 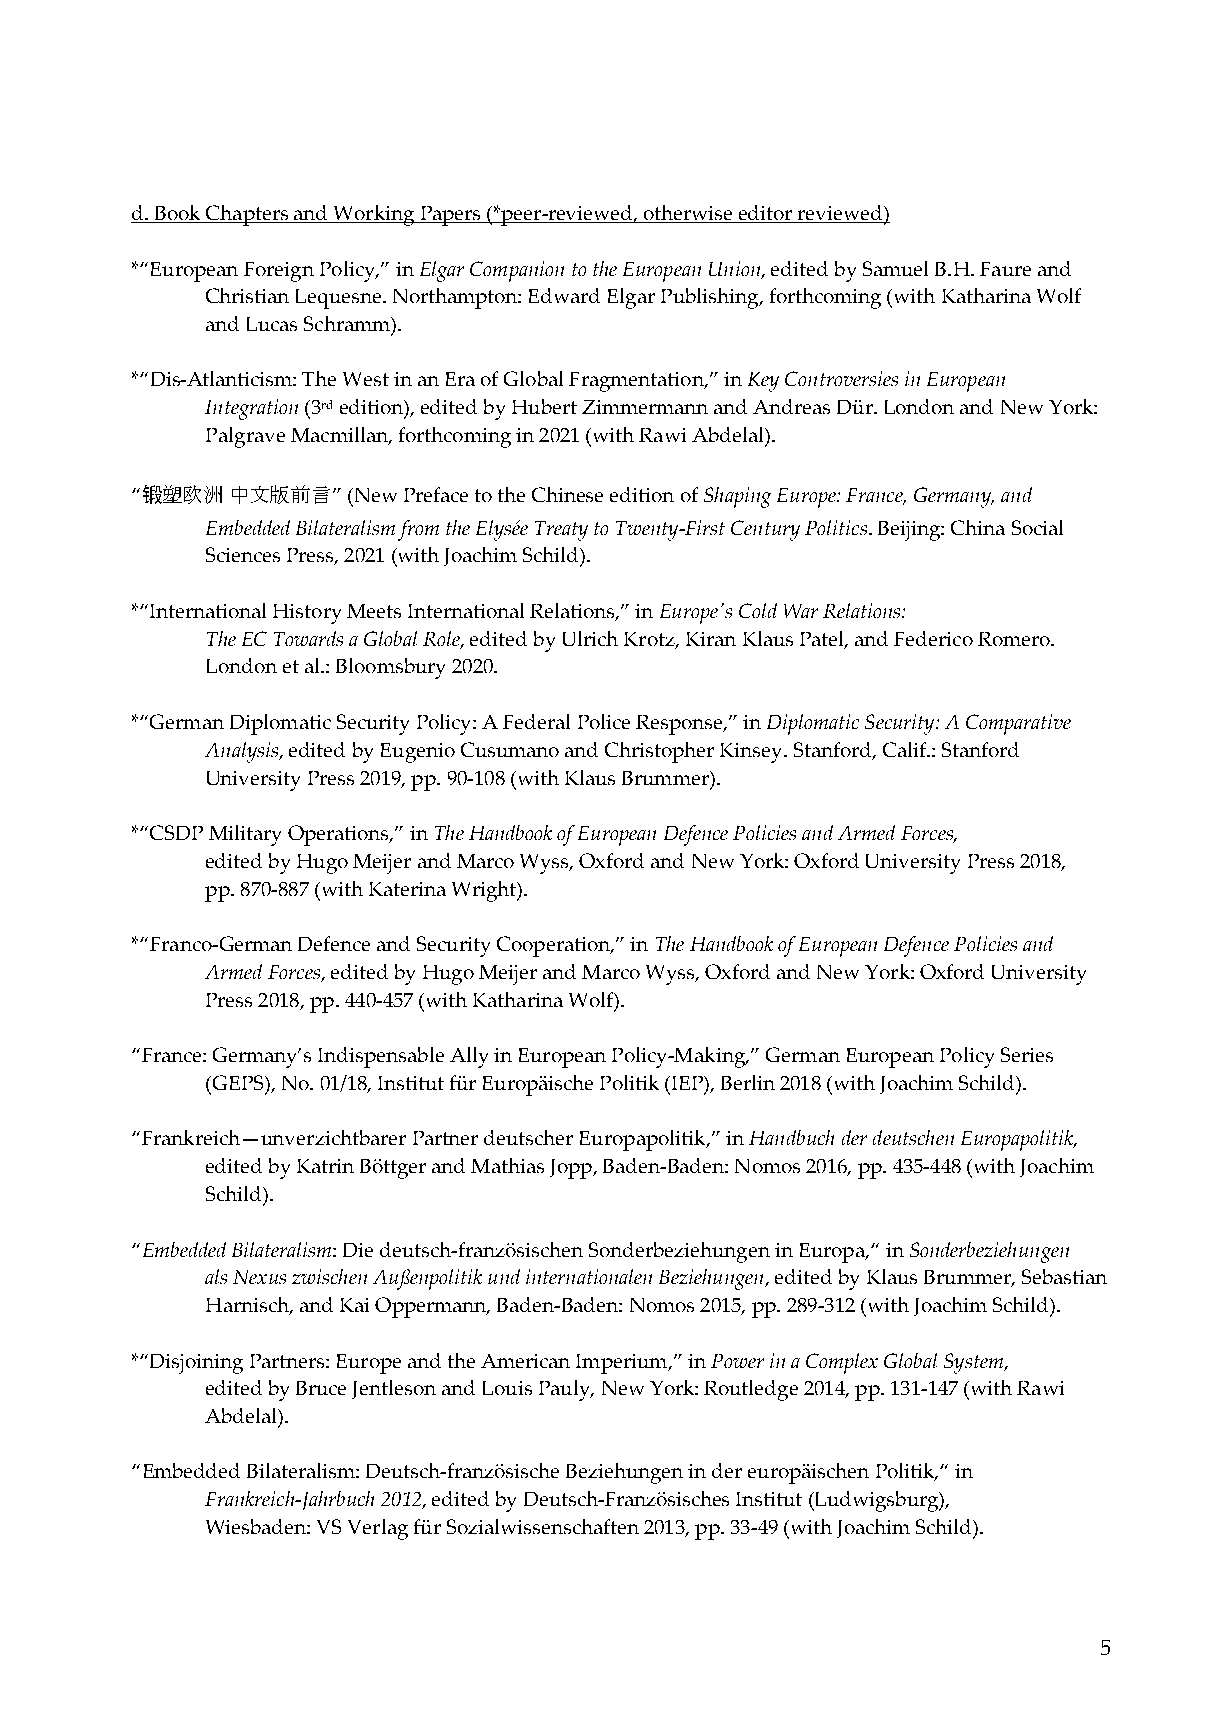 I want to click on Foreign, so click(x=279, y=272).
